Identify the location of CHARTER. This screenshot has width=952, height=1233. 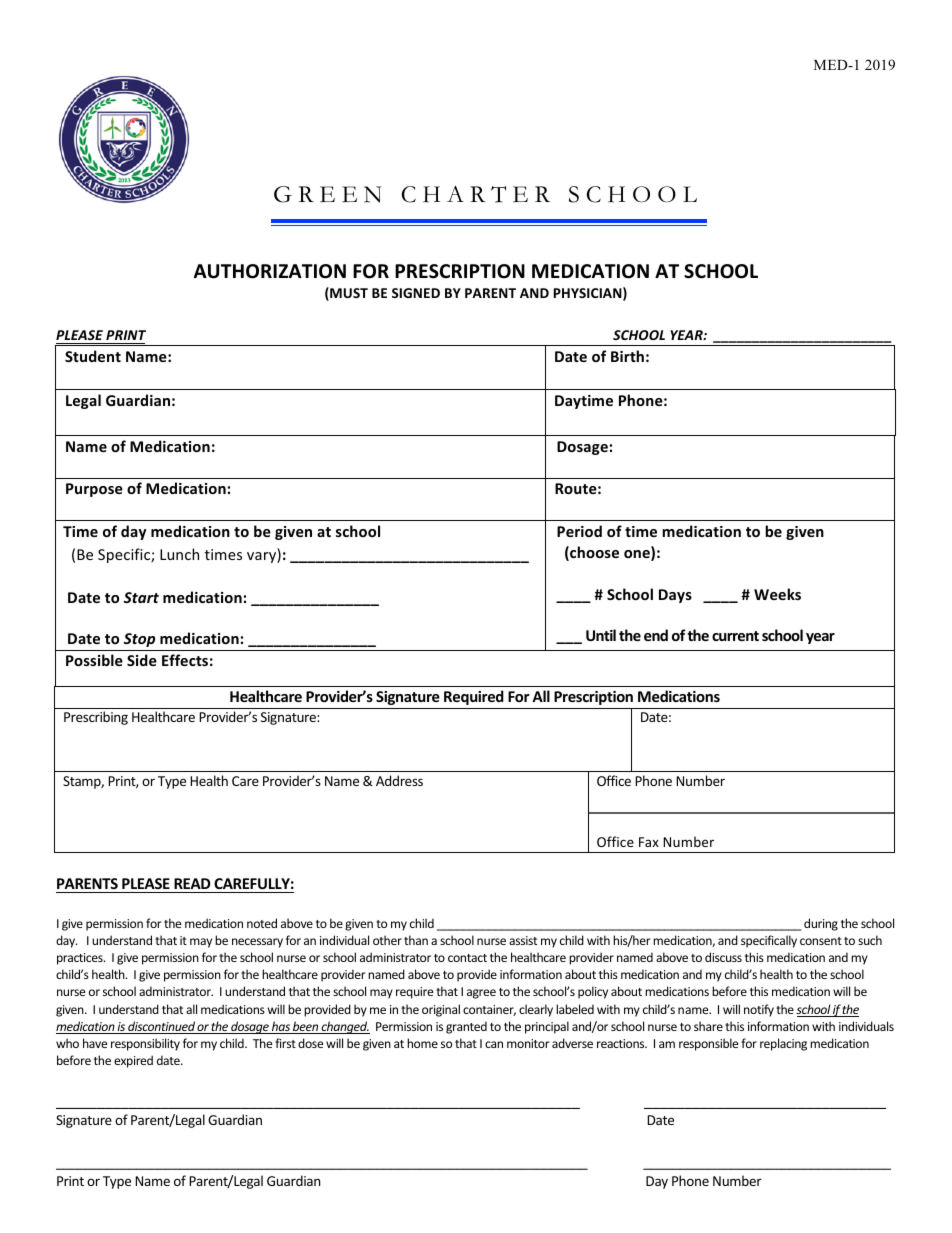
(476, 194).
